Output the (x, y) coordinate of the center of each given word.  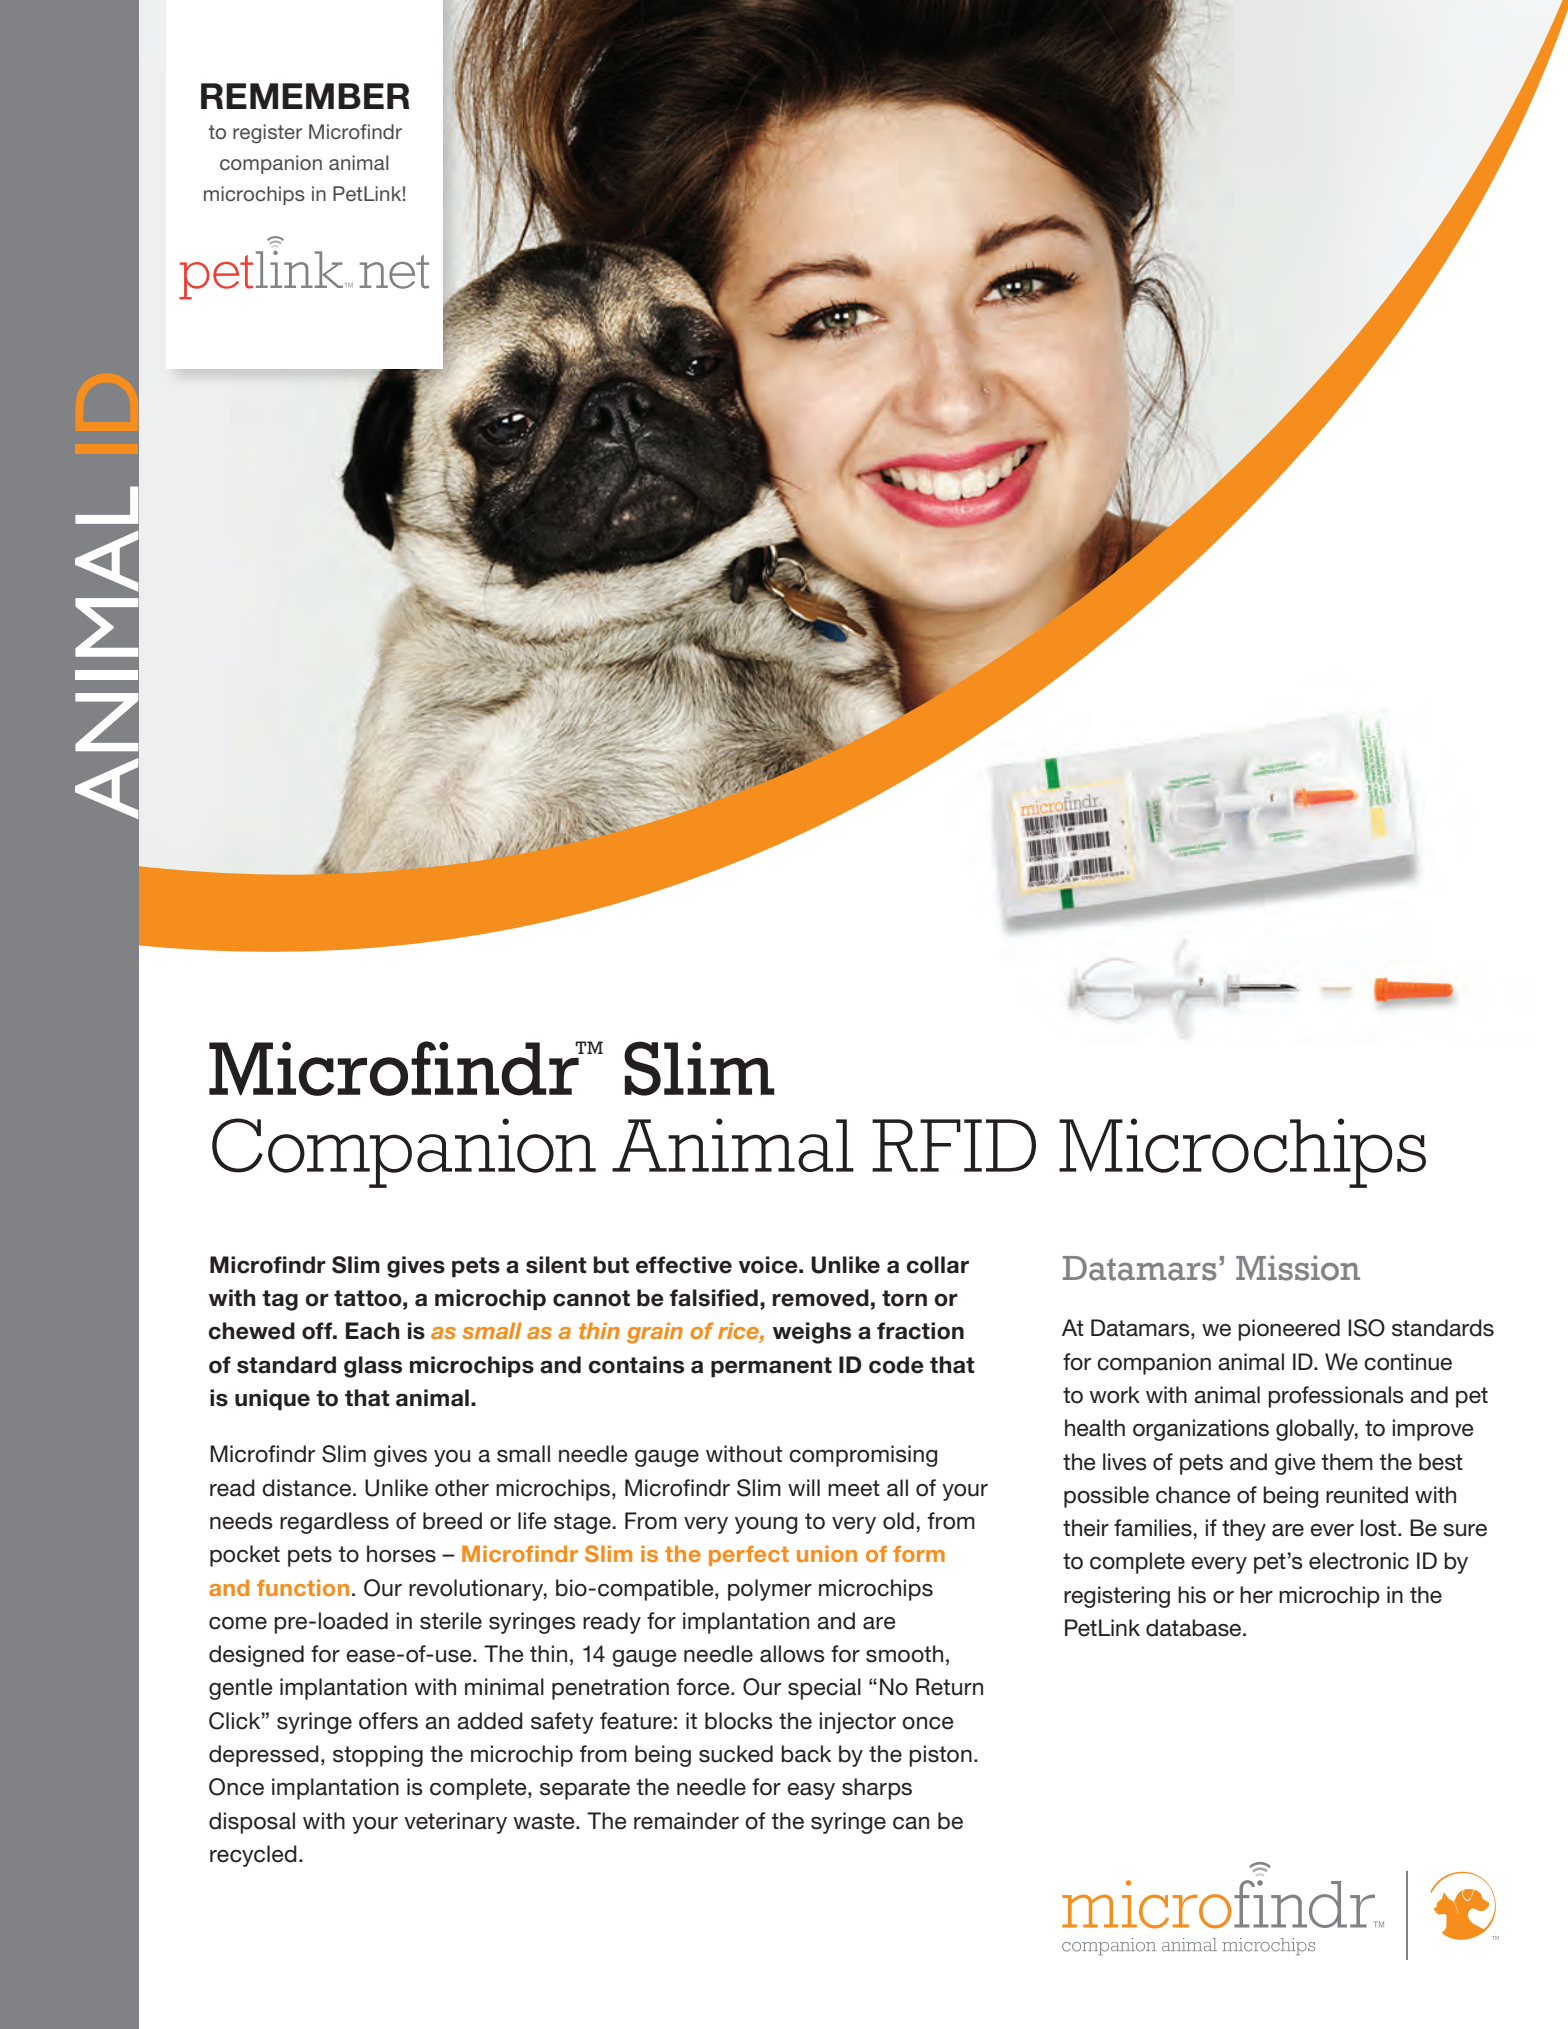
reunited (1367, 1495)
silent (556, 1265)
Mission (1298, 1268)
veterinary (455, 1823)
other (462, 1488)
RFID (954, 1145)
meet (854, 1488)
